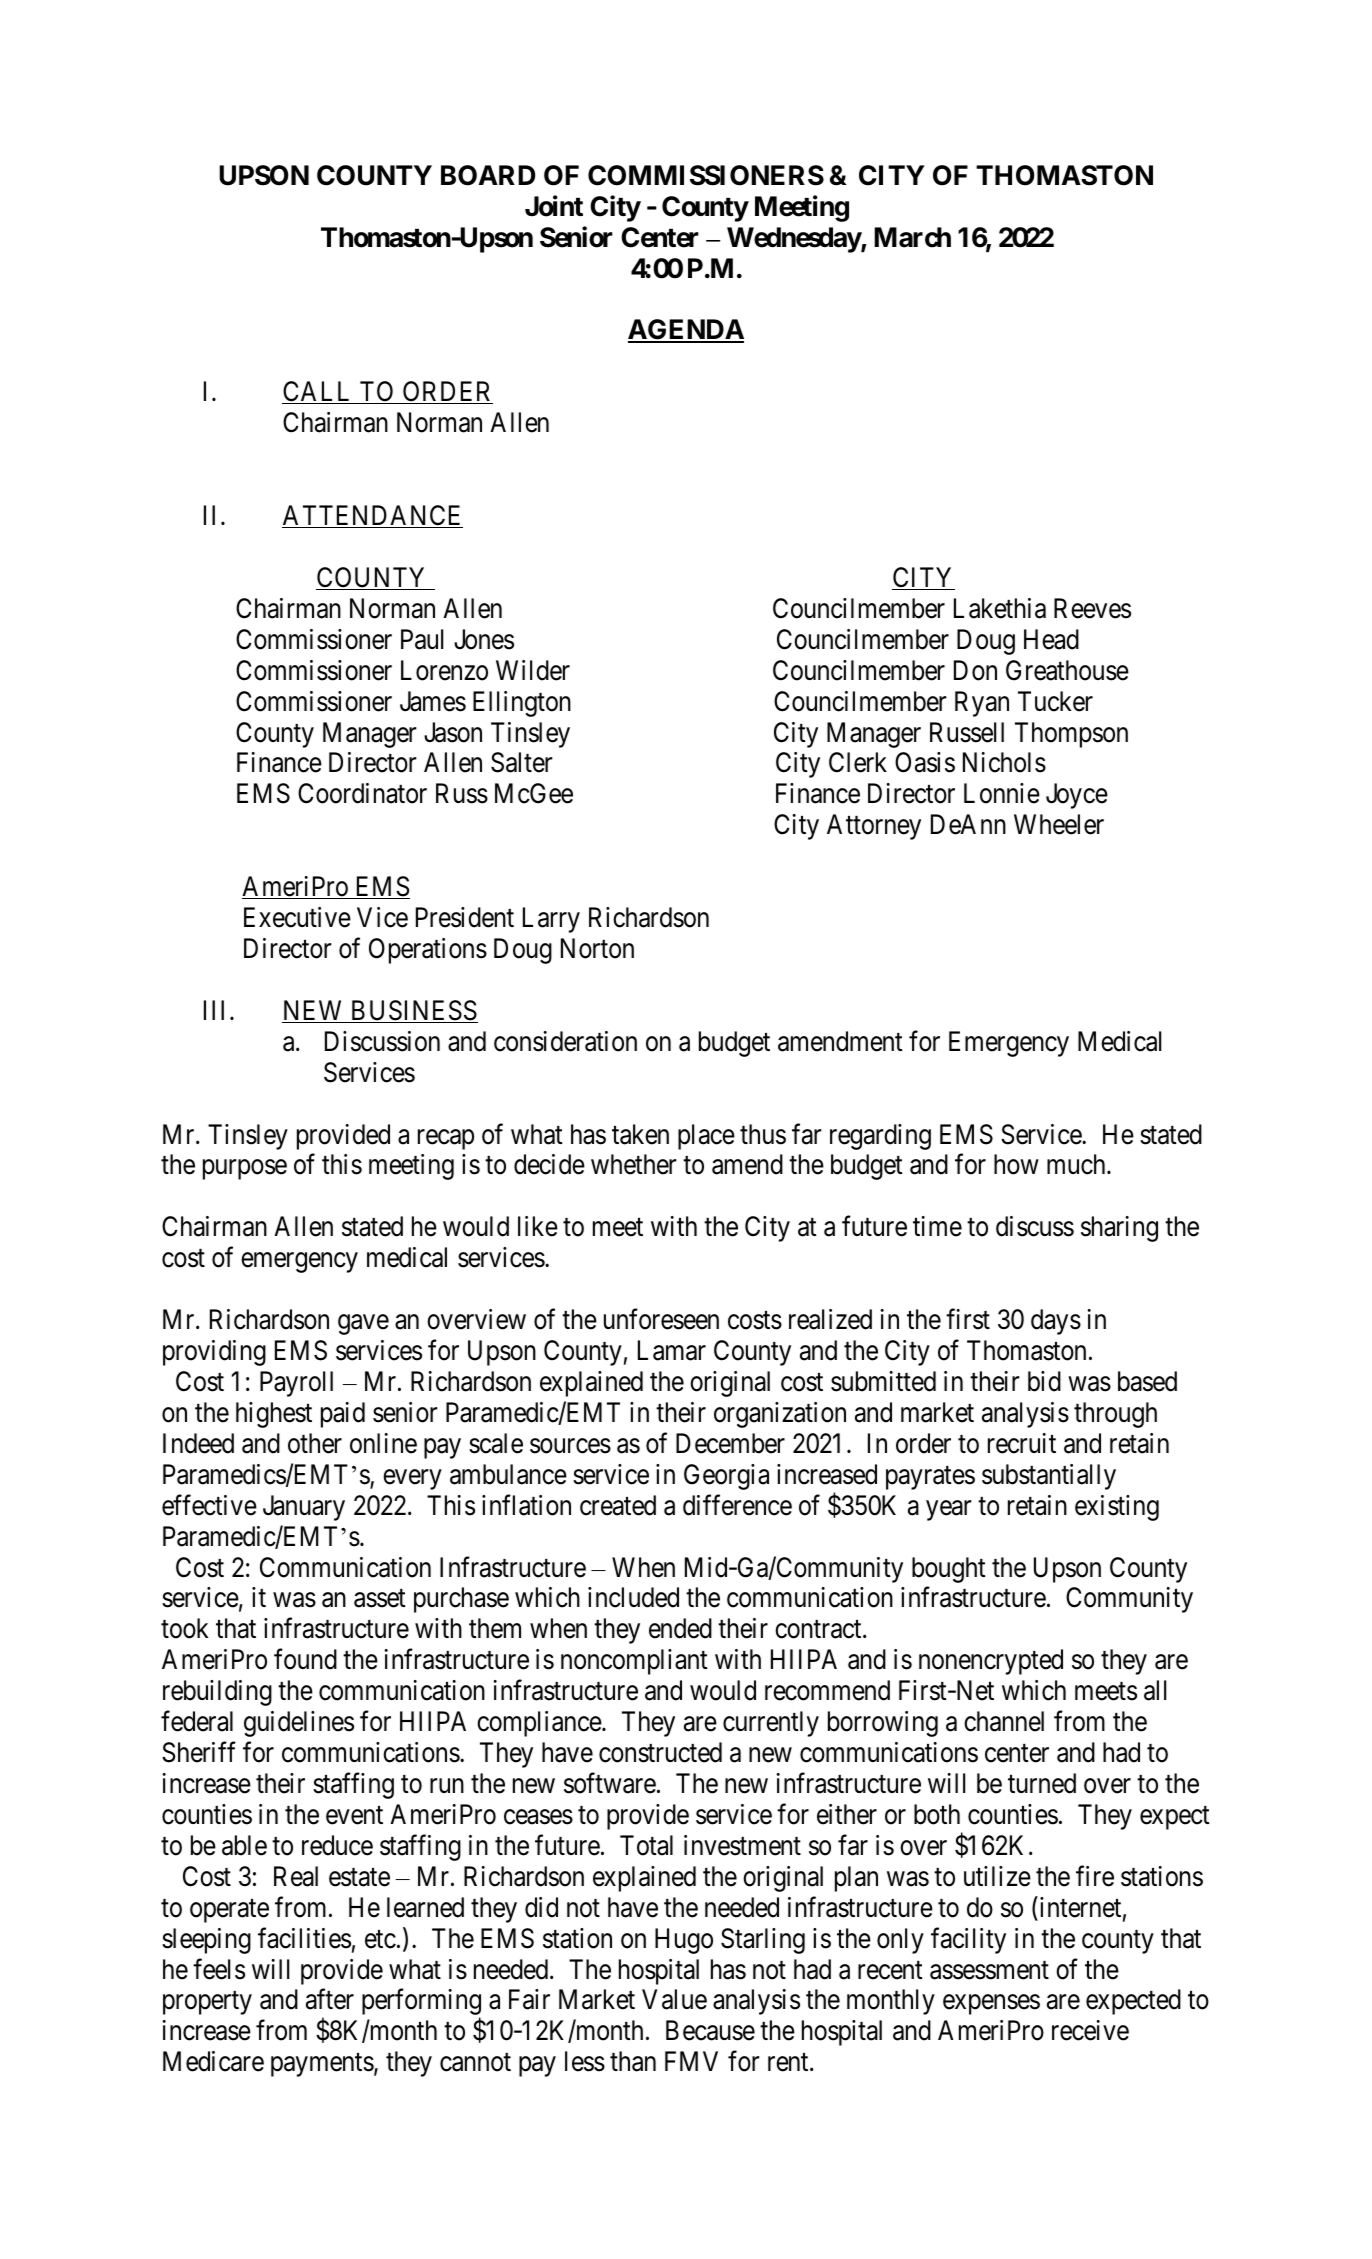 Image resolution: width=1372 pixels, height=2259 pixels. Describe the element at coordinates (274, 1415) in the image. I see `highest` at that location.
